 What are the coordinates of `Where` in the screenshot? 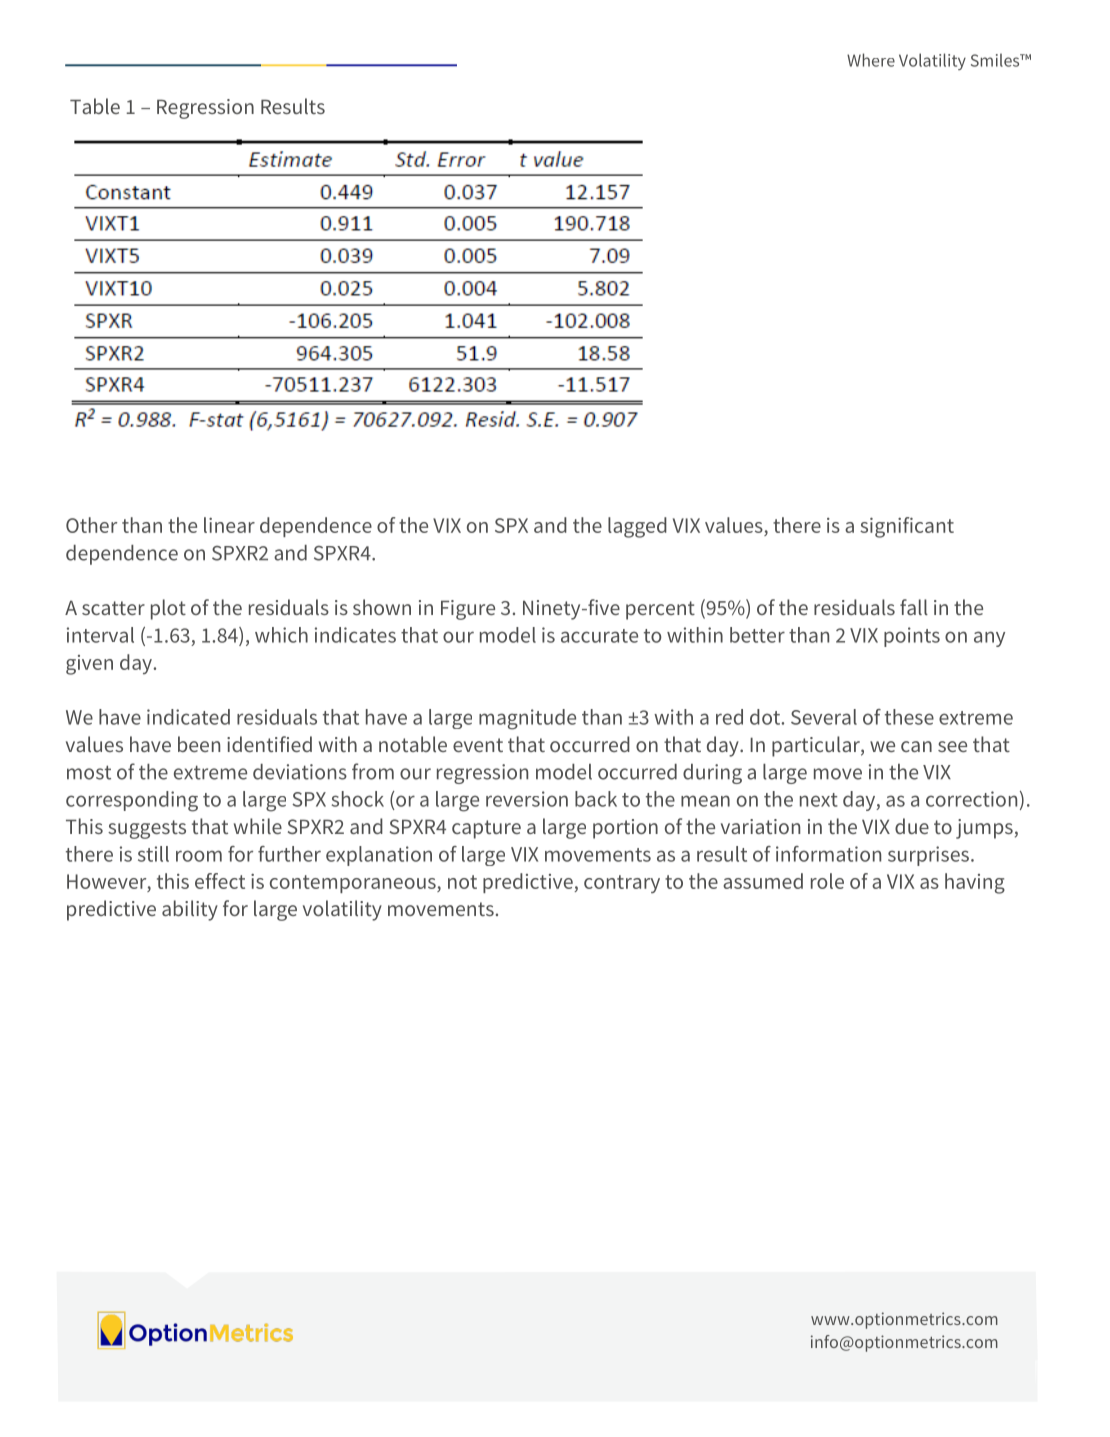 It's located at (871, 60).
